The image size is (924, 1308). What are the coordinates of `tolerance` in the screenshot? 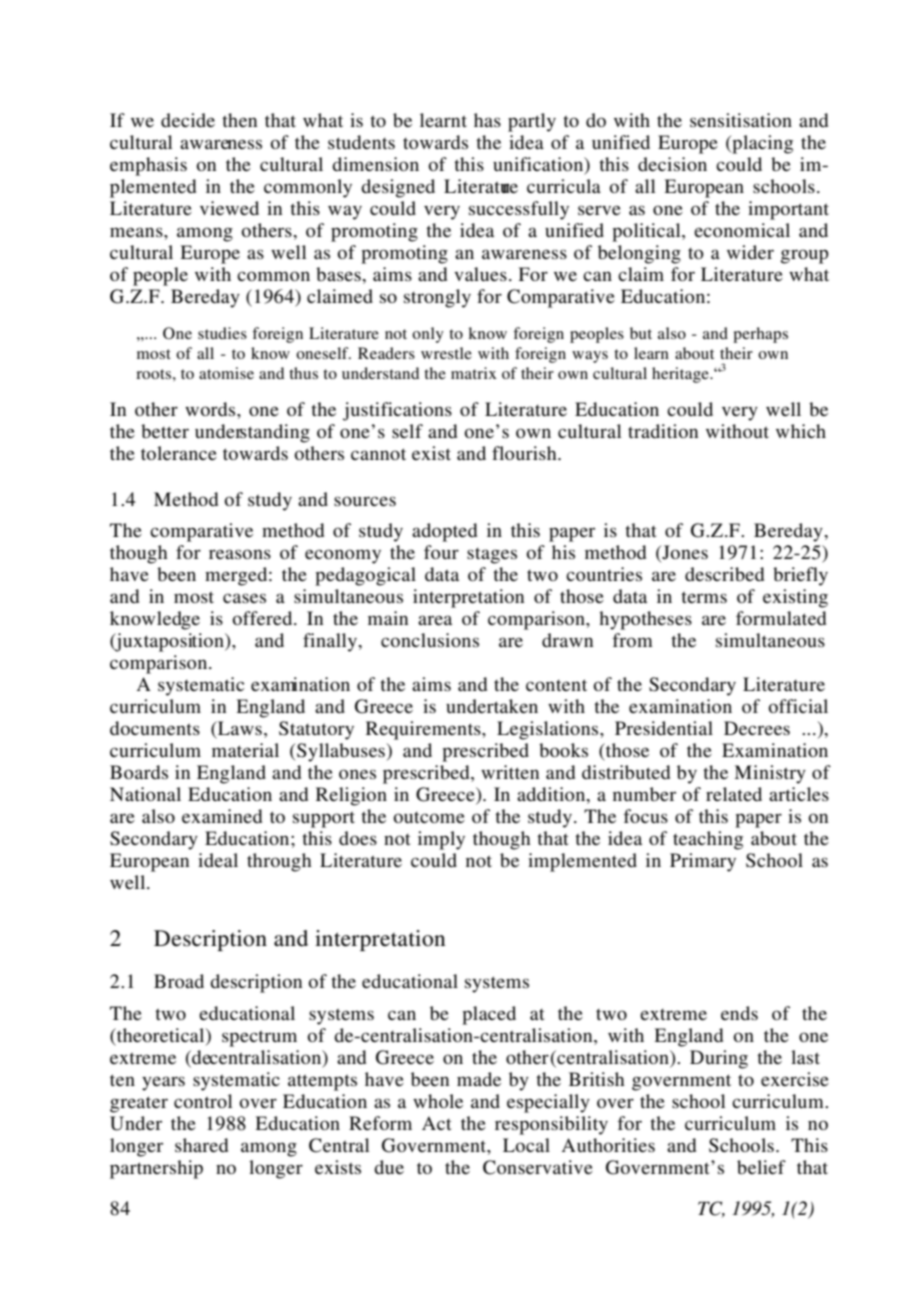 It's located at (179, 453).
